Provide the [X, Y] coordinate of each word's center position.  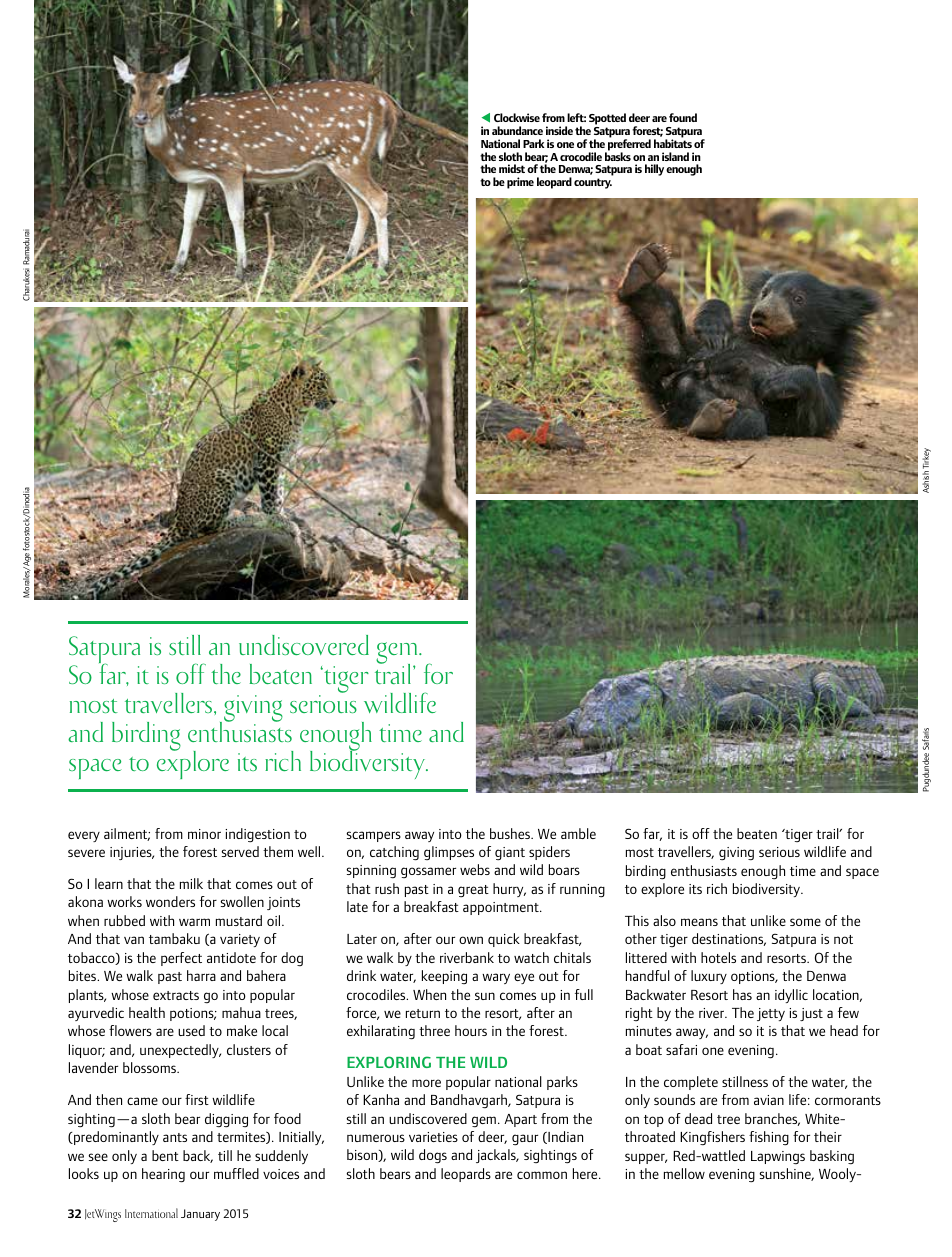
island [675, 156]
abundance [517, 130]
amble [578, 833]
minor [204, 834]
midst [512, 168]
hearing [163, 1175]
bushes [511, 833]
